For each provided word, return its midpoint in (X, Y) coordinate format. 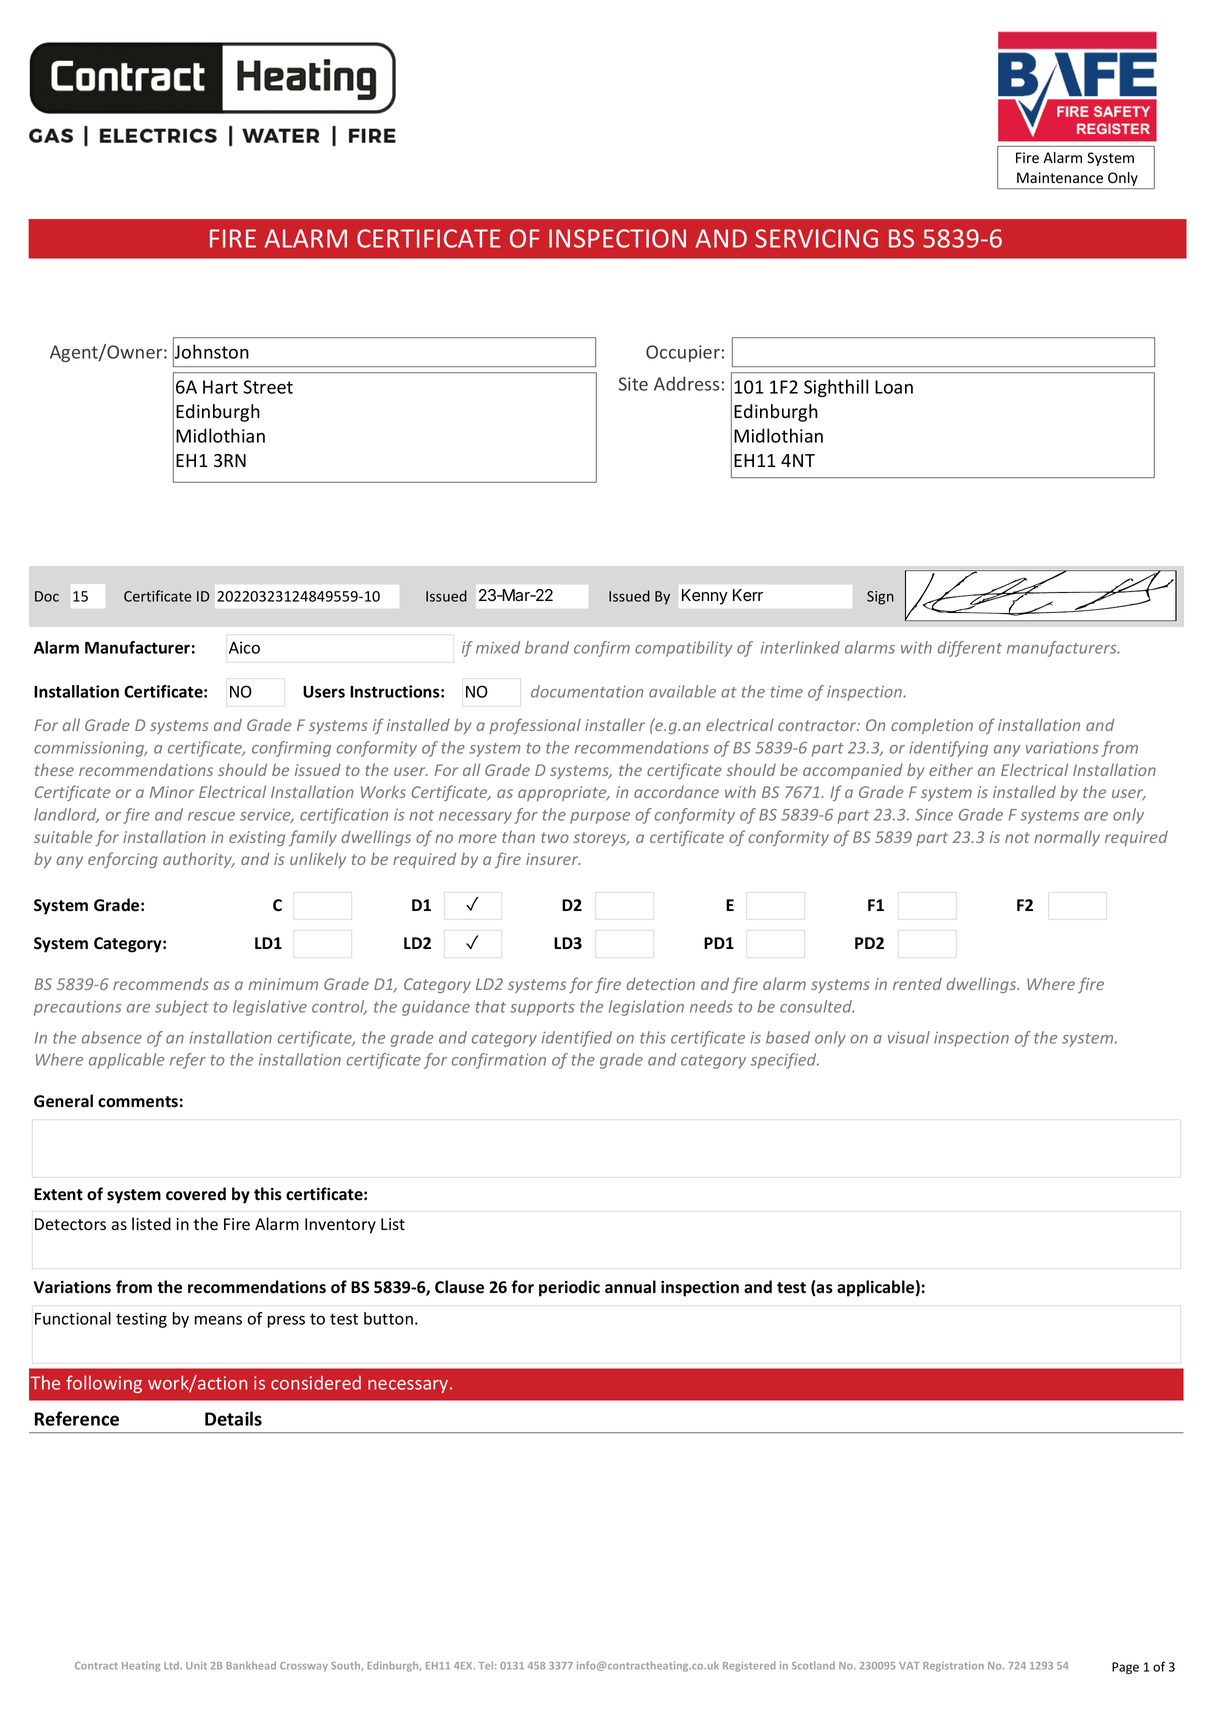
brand (547, 647)
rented (917, 984)
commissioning (90, 749)
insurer (553, 859)
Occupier (683, 353)
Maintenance (1060, 178)
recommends (161, 983)
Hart (220, 387)
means (218, 1320)
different (970, 649)
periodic (569, 1288)
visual (909, 1037)
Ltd (172, 1665)
